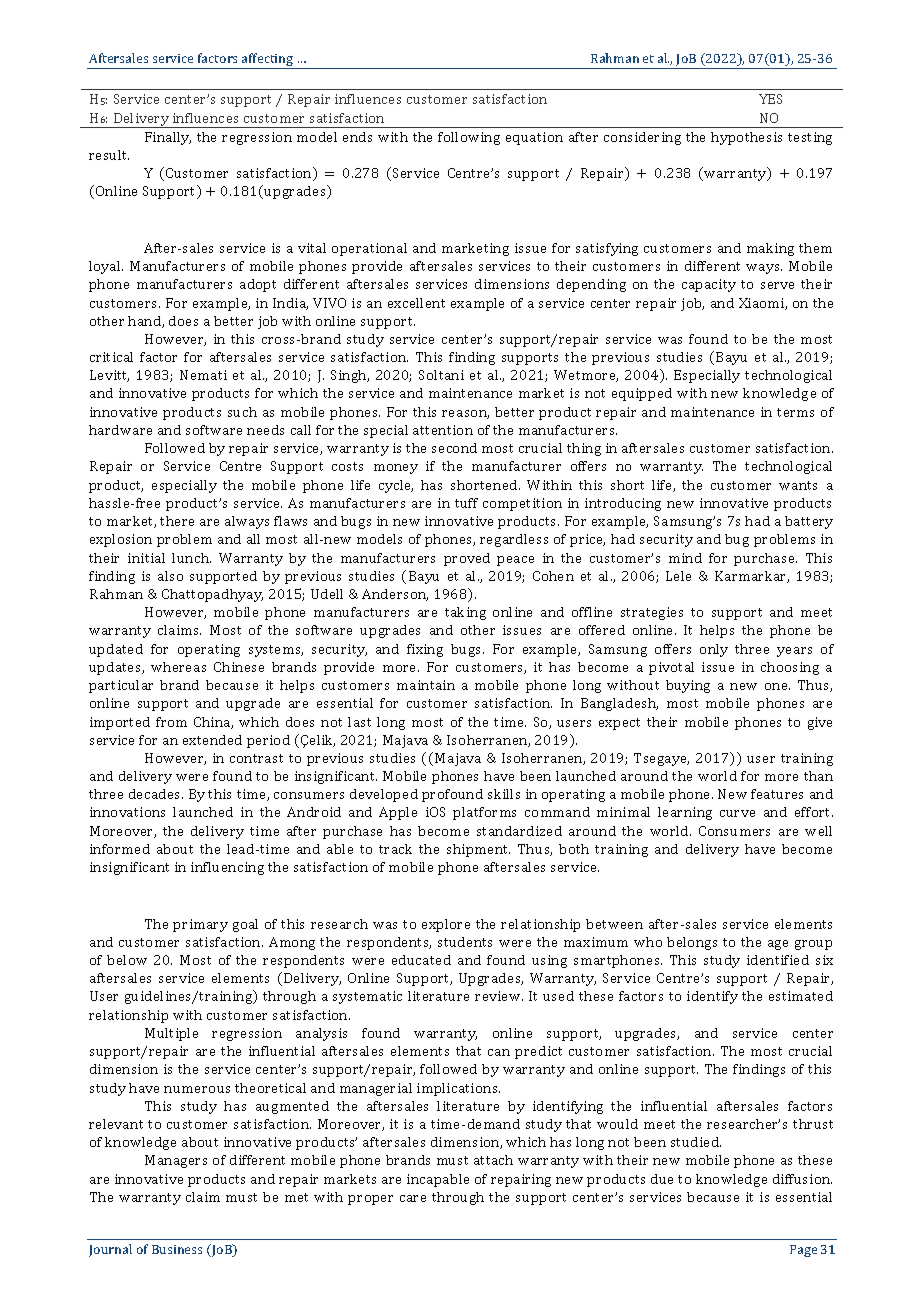  I want to click on care, so click(413, 1198).
